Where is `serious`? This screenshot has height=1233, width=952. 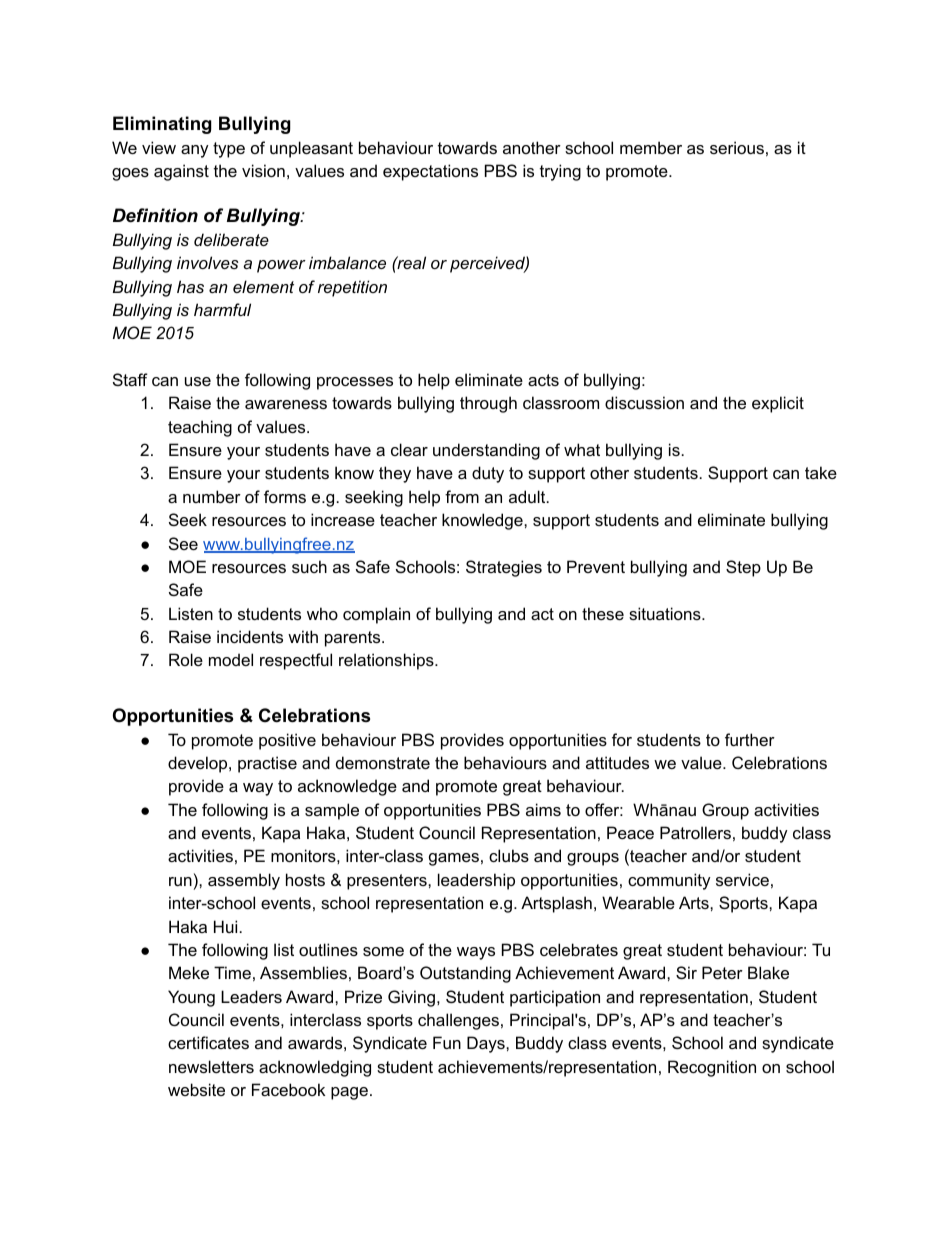 serious is located at coordinates (737, 147).
